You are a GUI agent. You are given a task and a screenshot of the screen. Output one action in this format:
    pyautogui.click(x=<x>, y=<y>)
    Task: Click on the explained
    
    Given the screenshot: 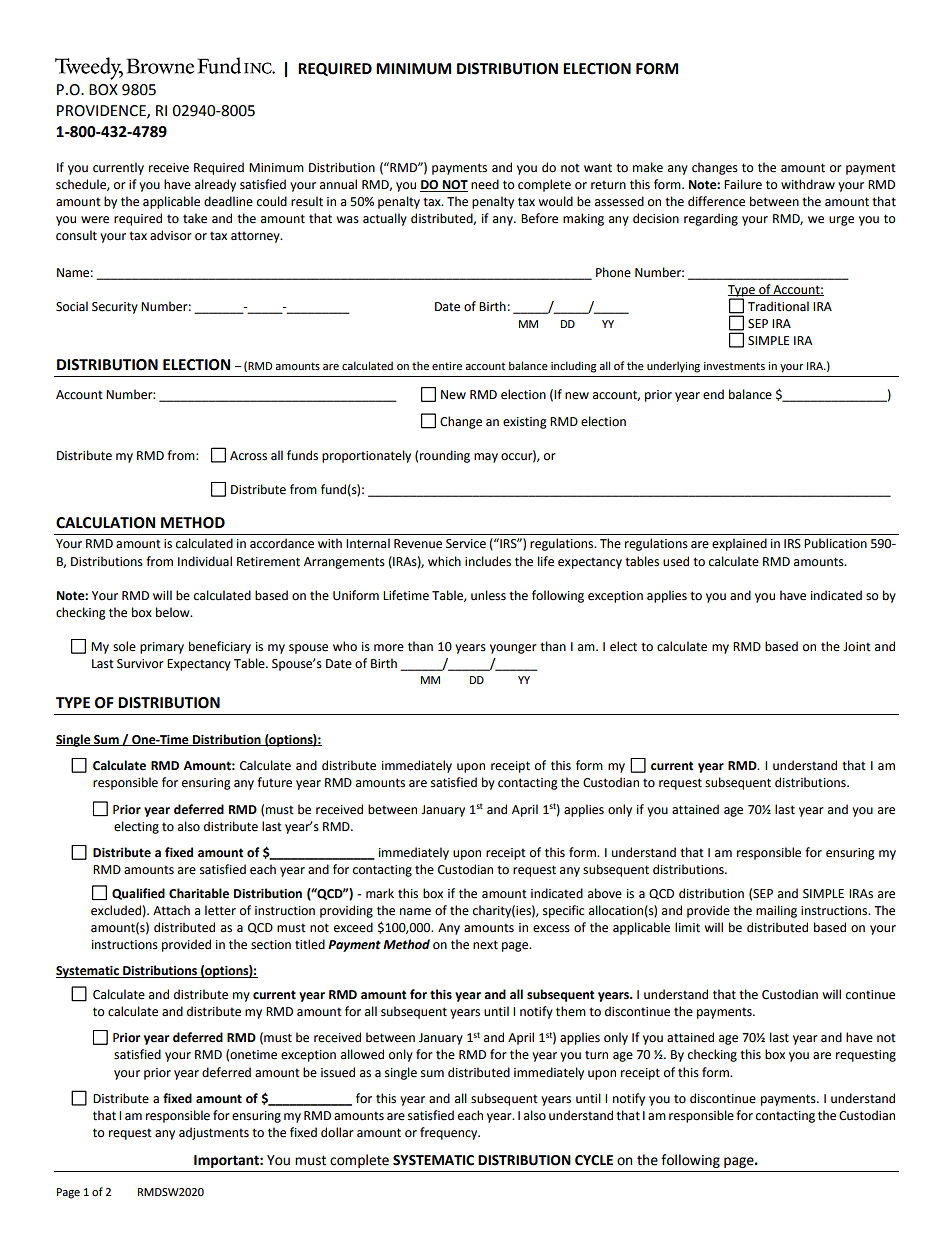 What is the action you would take?
    pyautogui.click(x=739, y=544)
